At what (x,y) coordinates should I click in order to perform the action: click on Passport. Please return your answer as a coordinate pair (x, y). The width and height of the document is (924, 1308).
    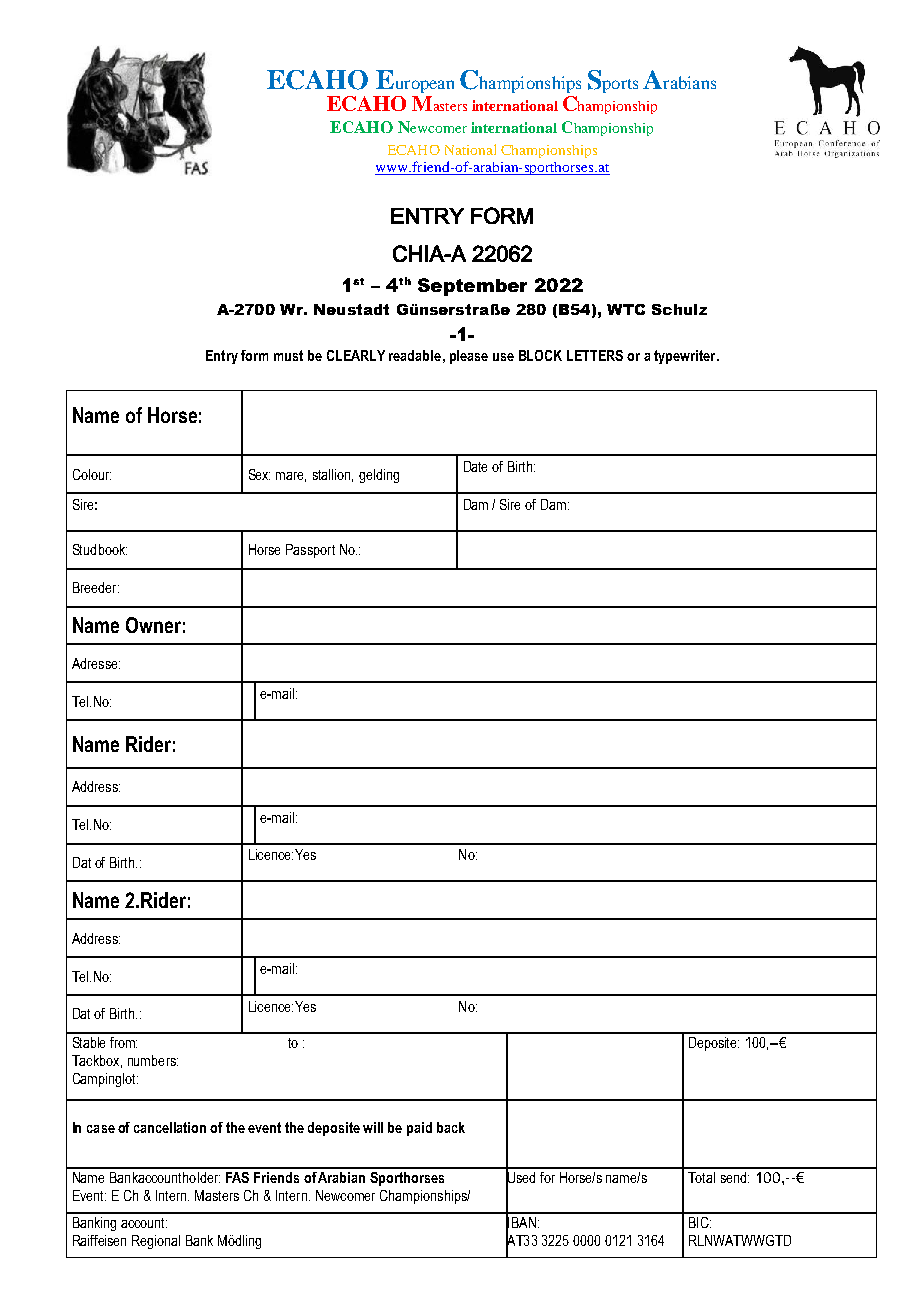
    Looking at the image, I should click on (310, 551).
